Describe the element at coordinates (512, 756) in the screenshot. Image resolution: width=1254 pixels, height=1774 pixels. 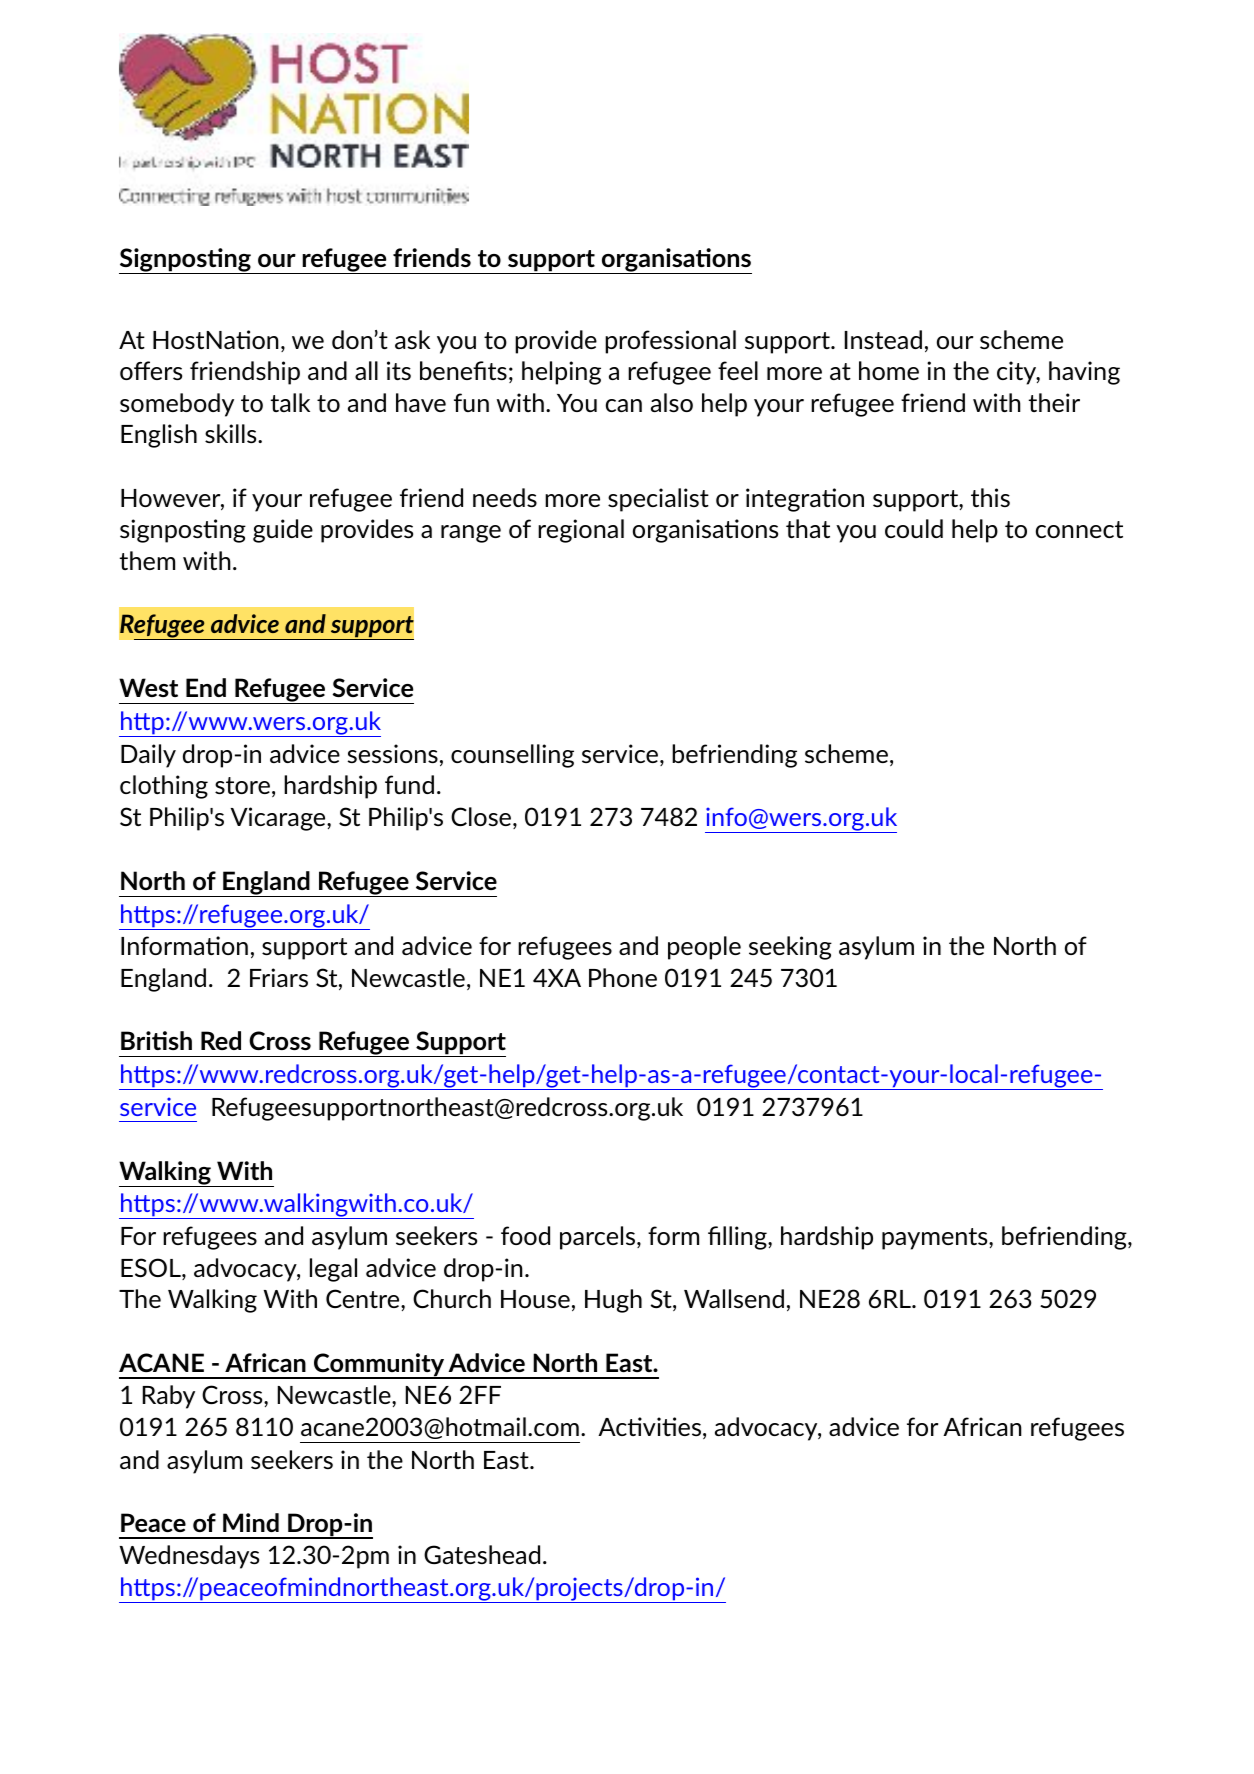
I see `counselling` at that location.
